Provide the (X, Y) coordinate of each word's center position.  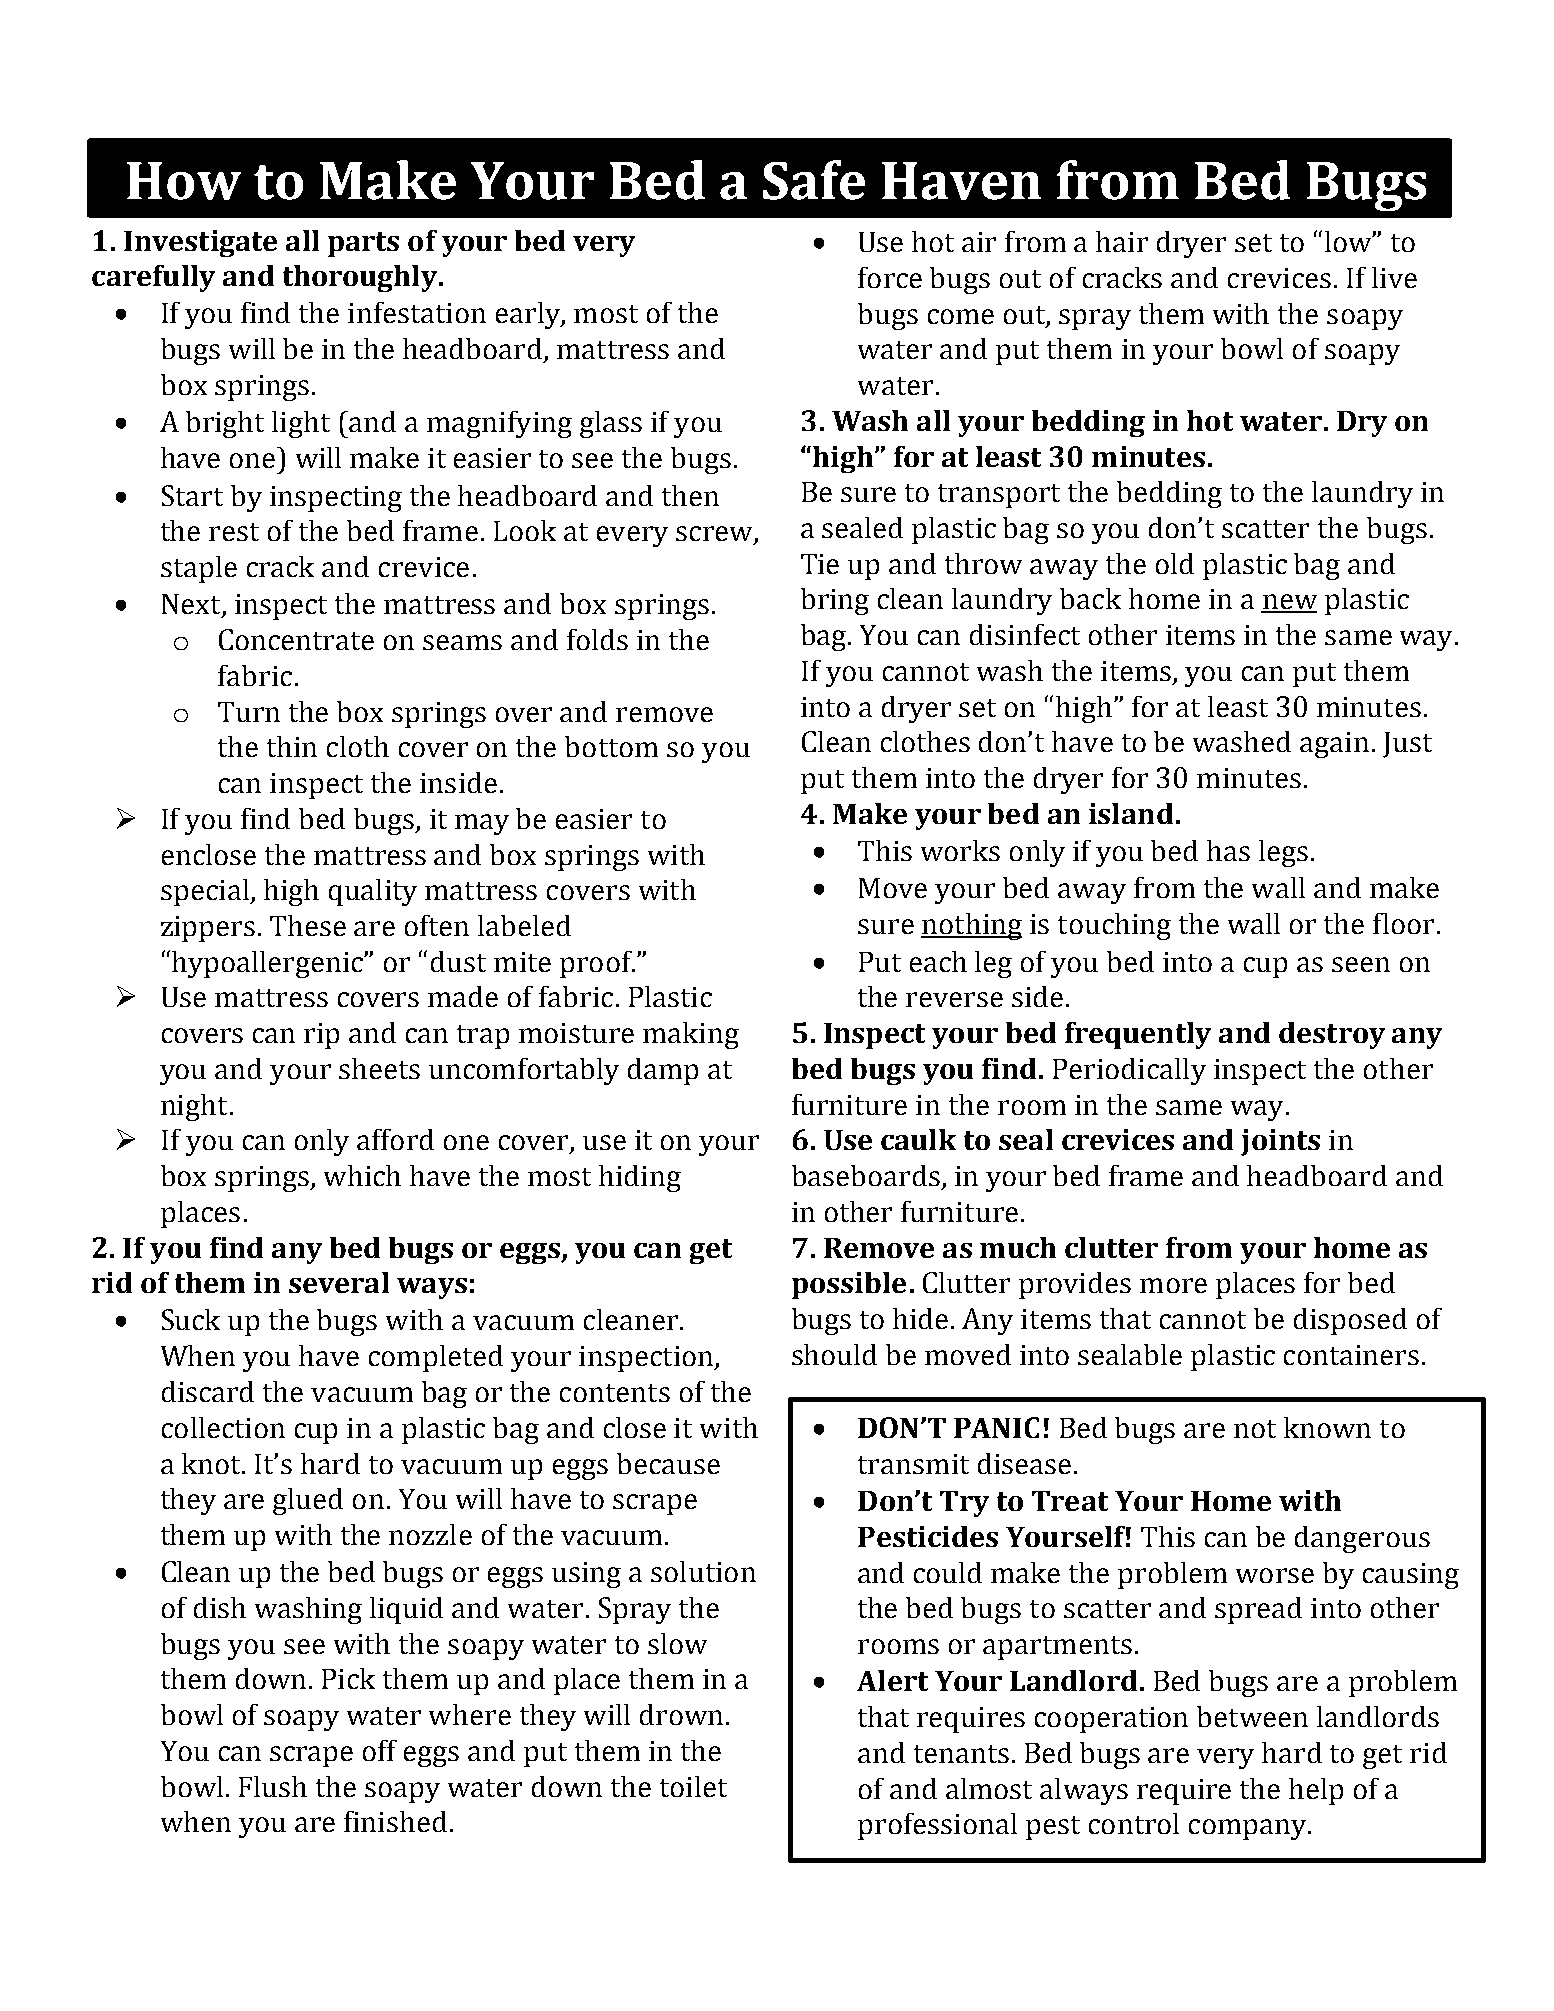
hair (1122, 241)
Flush (273, 1786)
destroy (1332, 1035)
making (691, 1035)
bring (835, 601)
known (1327, 1427)
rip (321, 1036)
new (1289, 603)
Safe (814, 180)
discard (208, 1391)
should (834, 1354)
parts (363, 244)
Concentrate (296, 639)
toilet (693, 1786)
